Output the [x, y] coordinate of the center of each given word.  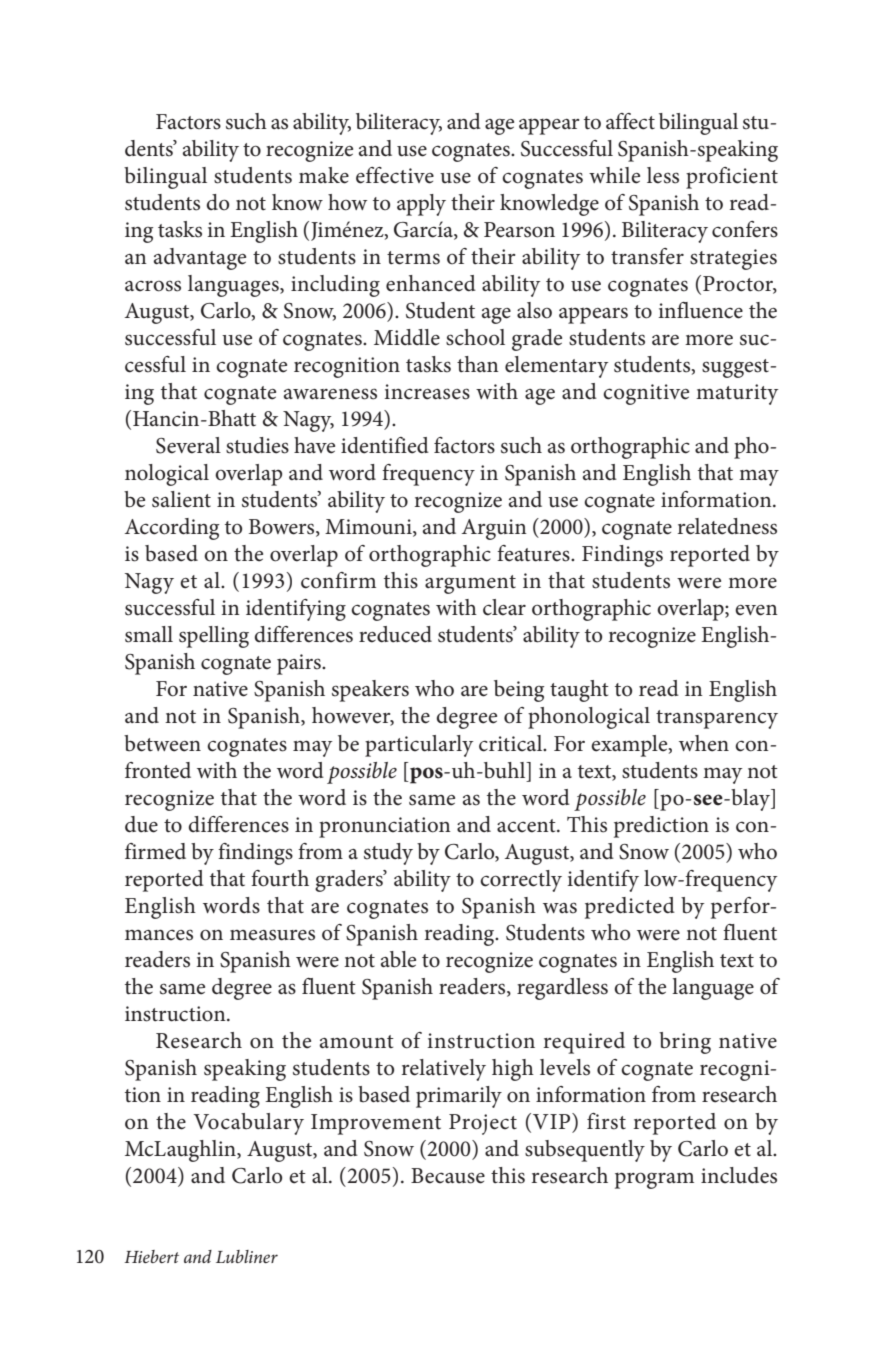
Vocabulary [248, 1124]
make [324, 175]
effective [395, 175]
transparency [717, 719]
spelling [214, 637]
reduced [395, 634]
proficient [732, 178]
